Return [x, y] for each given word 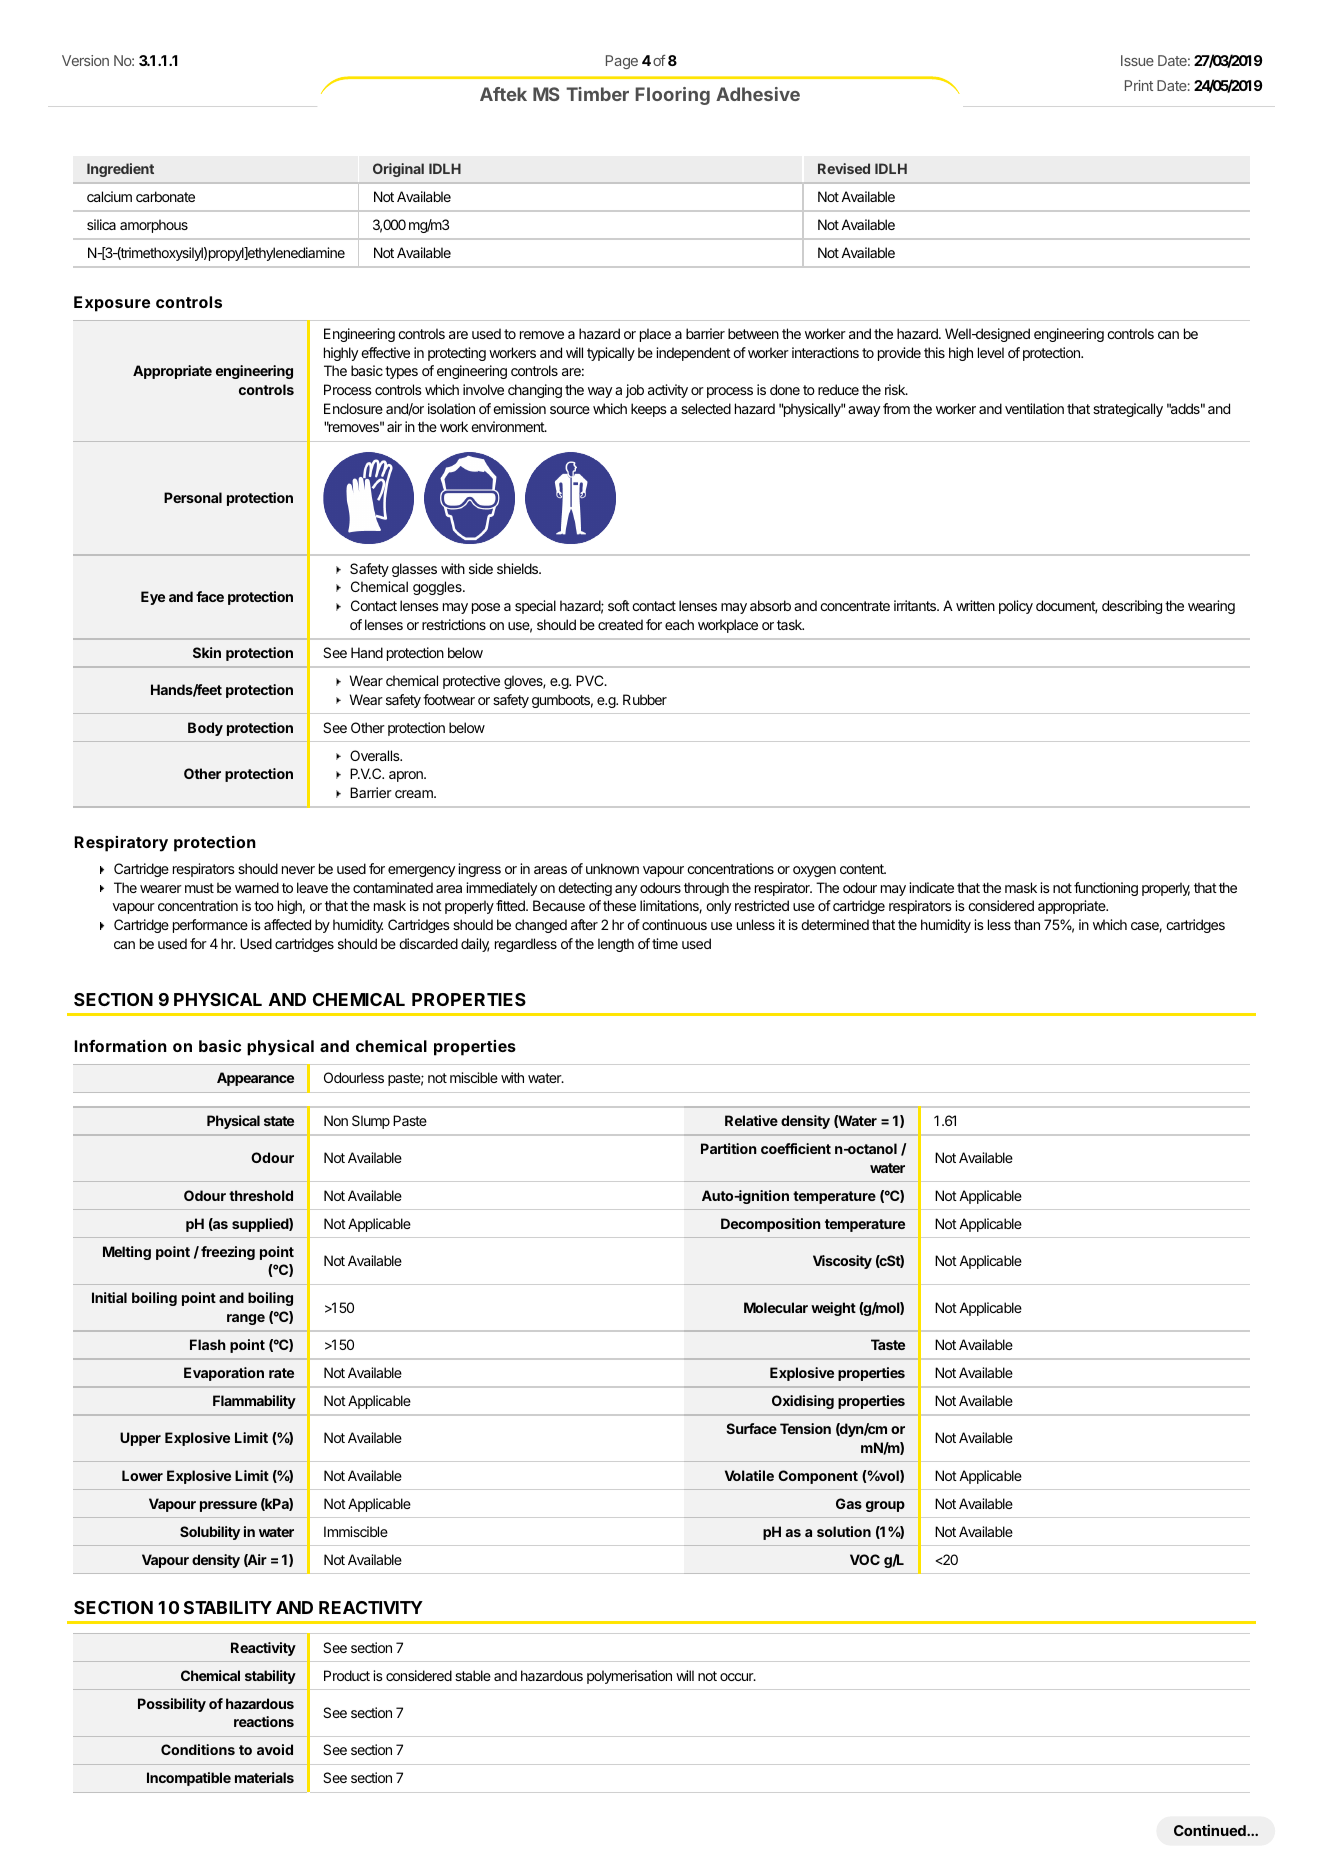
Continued [1211, 1830]
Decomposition [771, 1225]
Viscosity [842, 1262]
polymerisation [629, 1677]
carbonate [165, 196]
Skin [207, 652]
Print [1139, 85]
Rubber [645, 699]
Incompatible [189, 1779]
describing [1132, 607]
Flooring [672, 96]
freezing [228, 1253]
